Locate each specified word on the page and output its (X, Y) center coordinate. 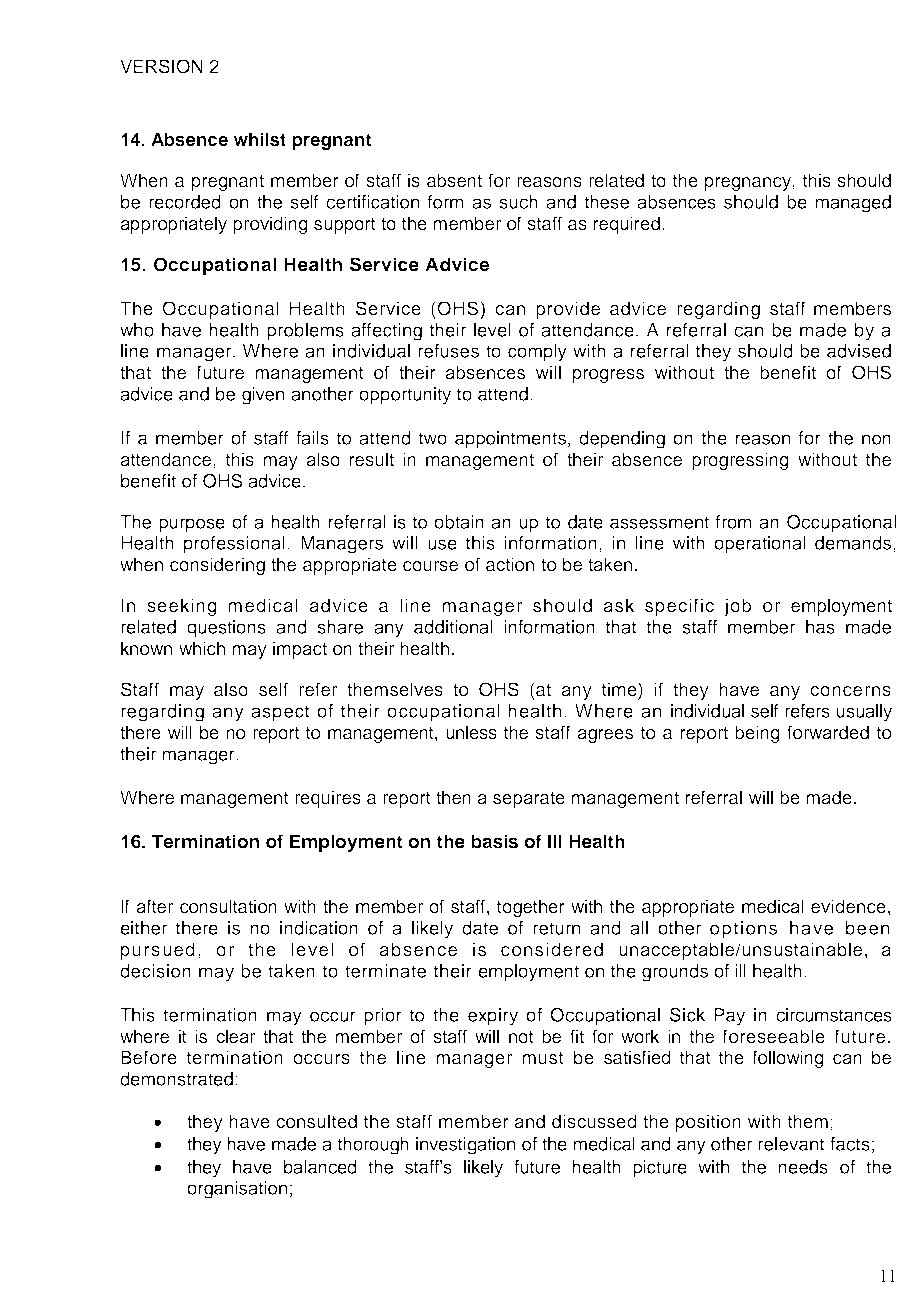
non (876, 439)
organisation (237, 1190)
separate (529, 800)
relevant (791, 1144)
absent (454, 180)
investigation (465, 1146)
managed (853, 204)
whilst (259, 139)
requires (328, 799)
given (263, 396)
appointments (510, 440)
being (757, 734)
